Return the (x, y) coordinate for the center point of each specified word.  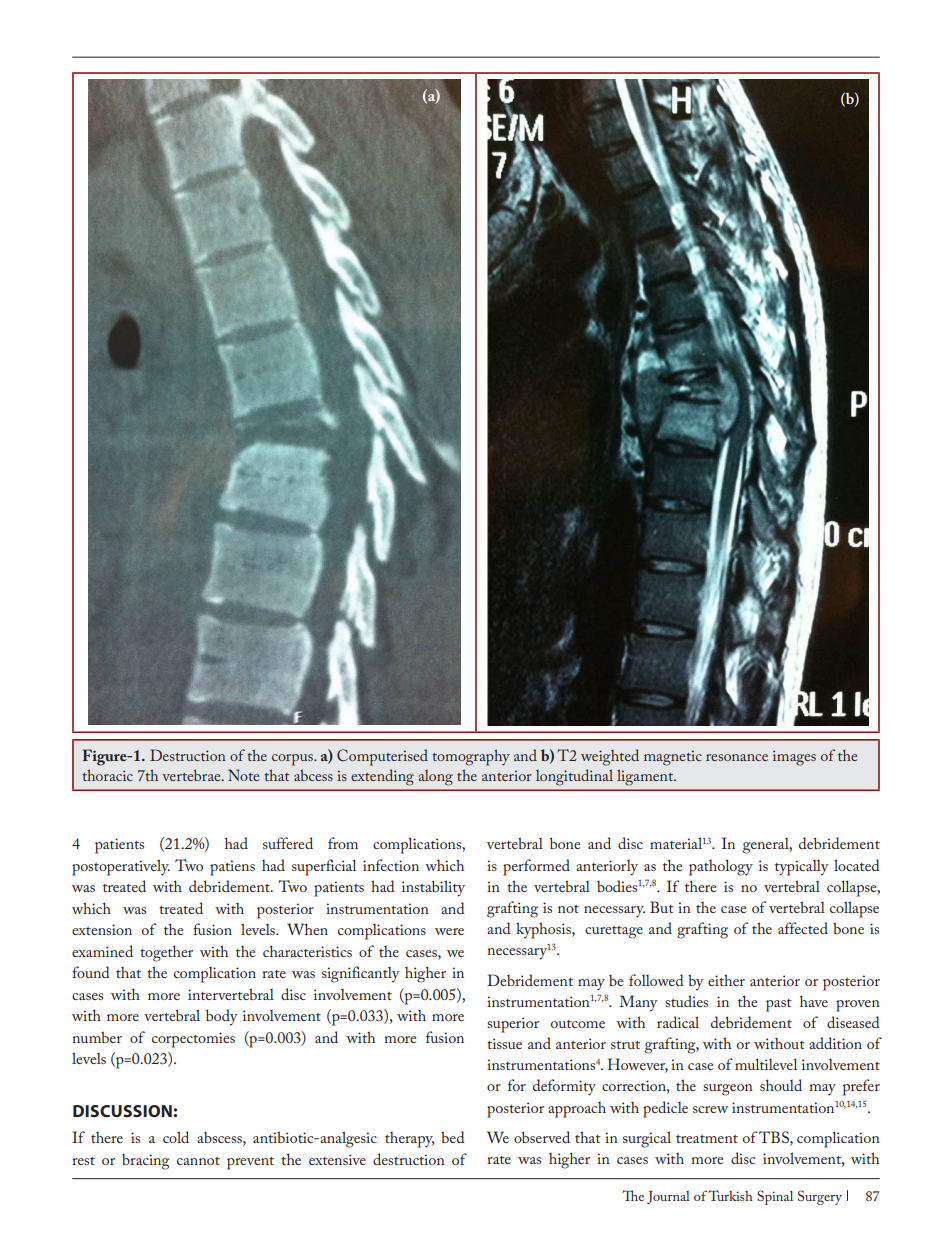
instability (433, 888)
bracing (146, 1162)
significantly (361, 974)
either (726, 980)
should (781, 1085)
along (436, 778)
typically (802, 868)
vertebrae (192, 775)
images (794, 758)
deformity (564, 1087)
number (97, 1037)
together (166, 953)
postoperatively (121, 867)
